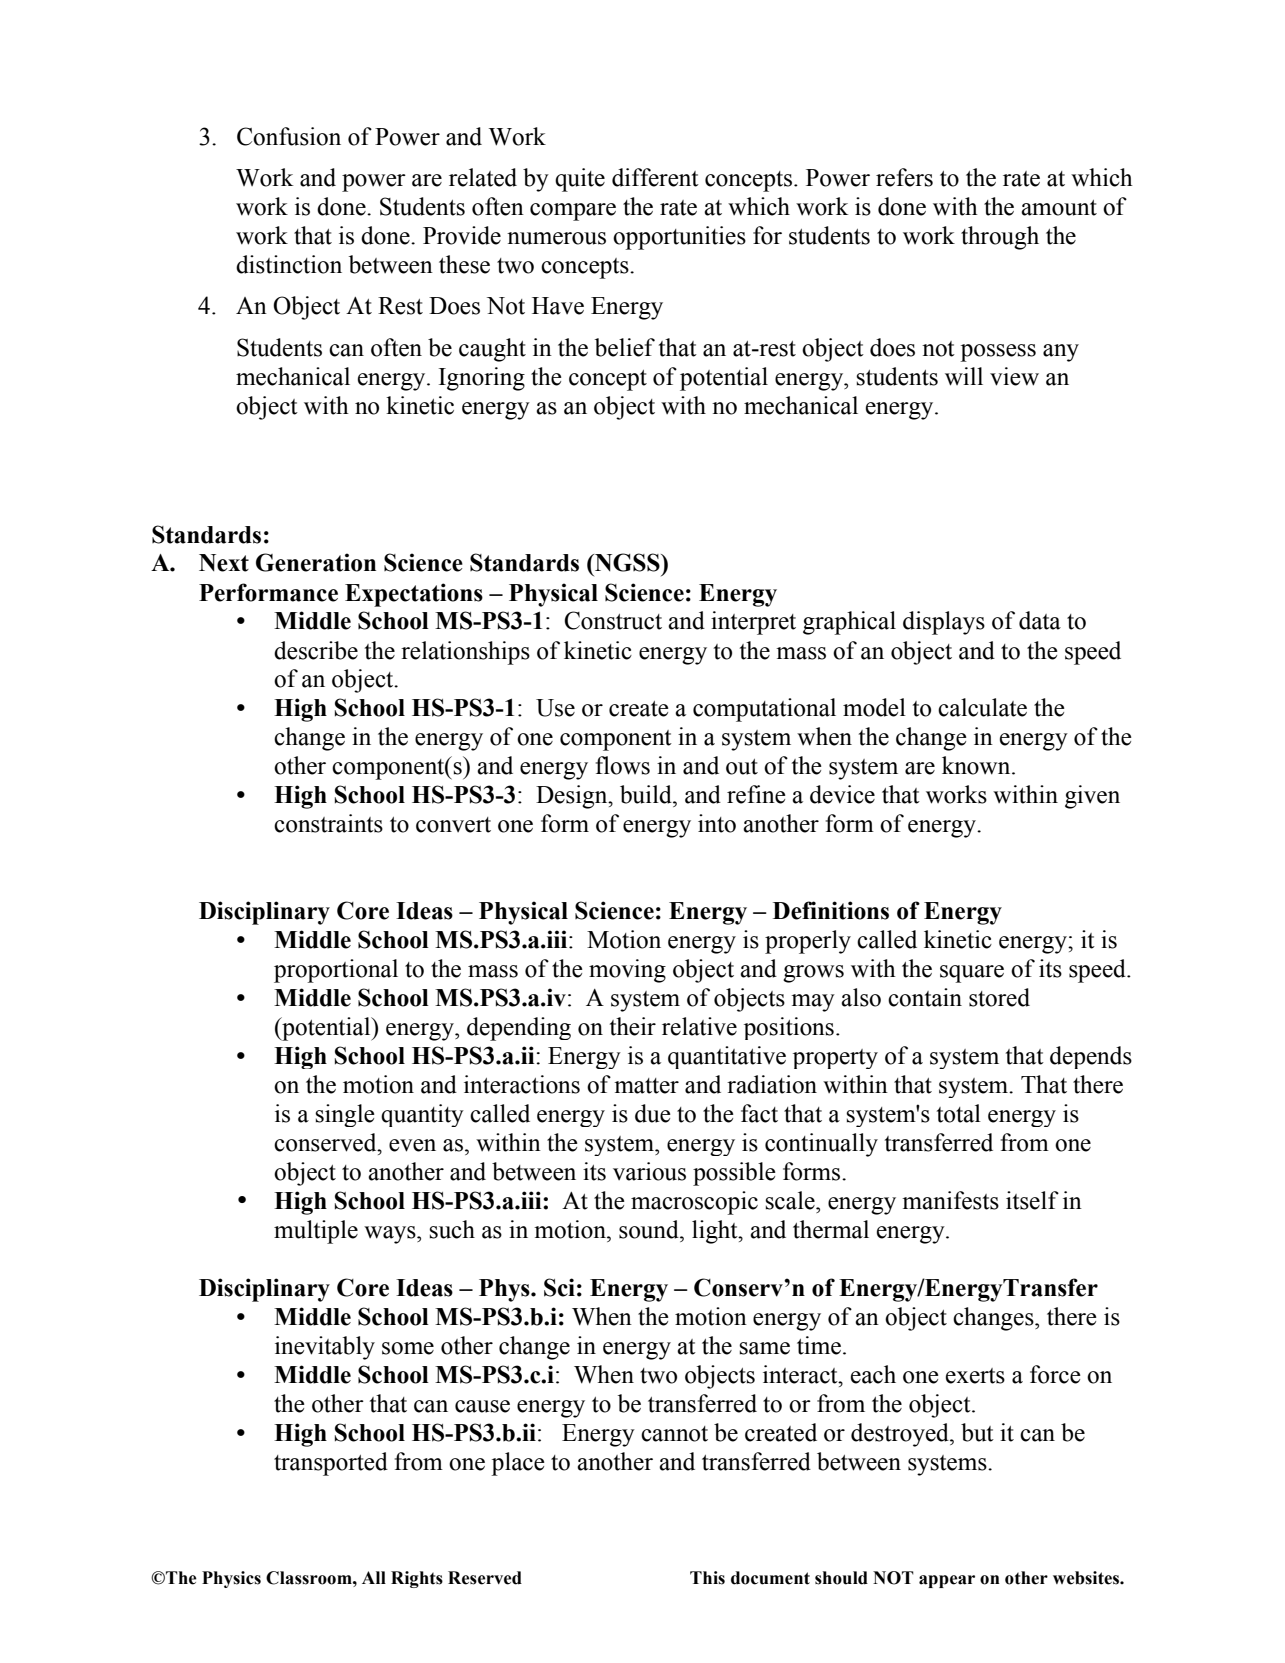 The height and width of the page is (1663, 1285). Describe the element at coordinates (1000, 238) in the page. I see `through` at that location.
